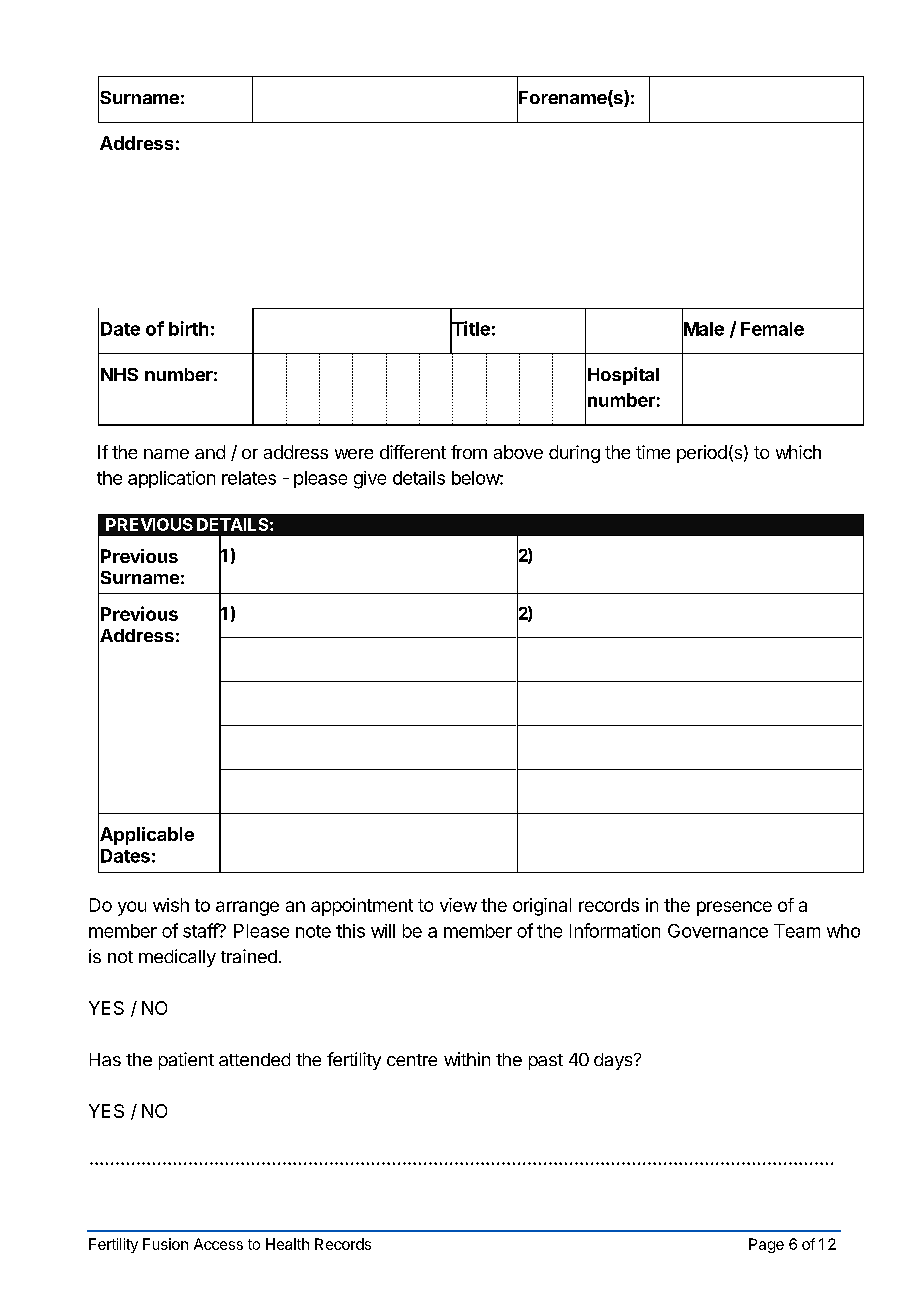 The image size is (924, 1308). Describe the element at coordinates (177, 958) in the screenshot. I see `medically` at that location.
